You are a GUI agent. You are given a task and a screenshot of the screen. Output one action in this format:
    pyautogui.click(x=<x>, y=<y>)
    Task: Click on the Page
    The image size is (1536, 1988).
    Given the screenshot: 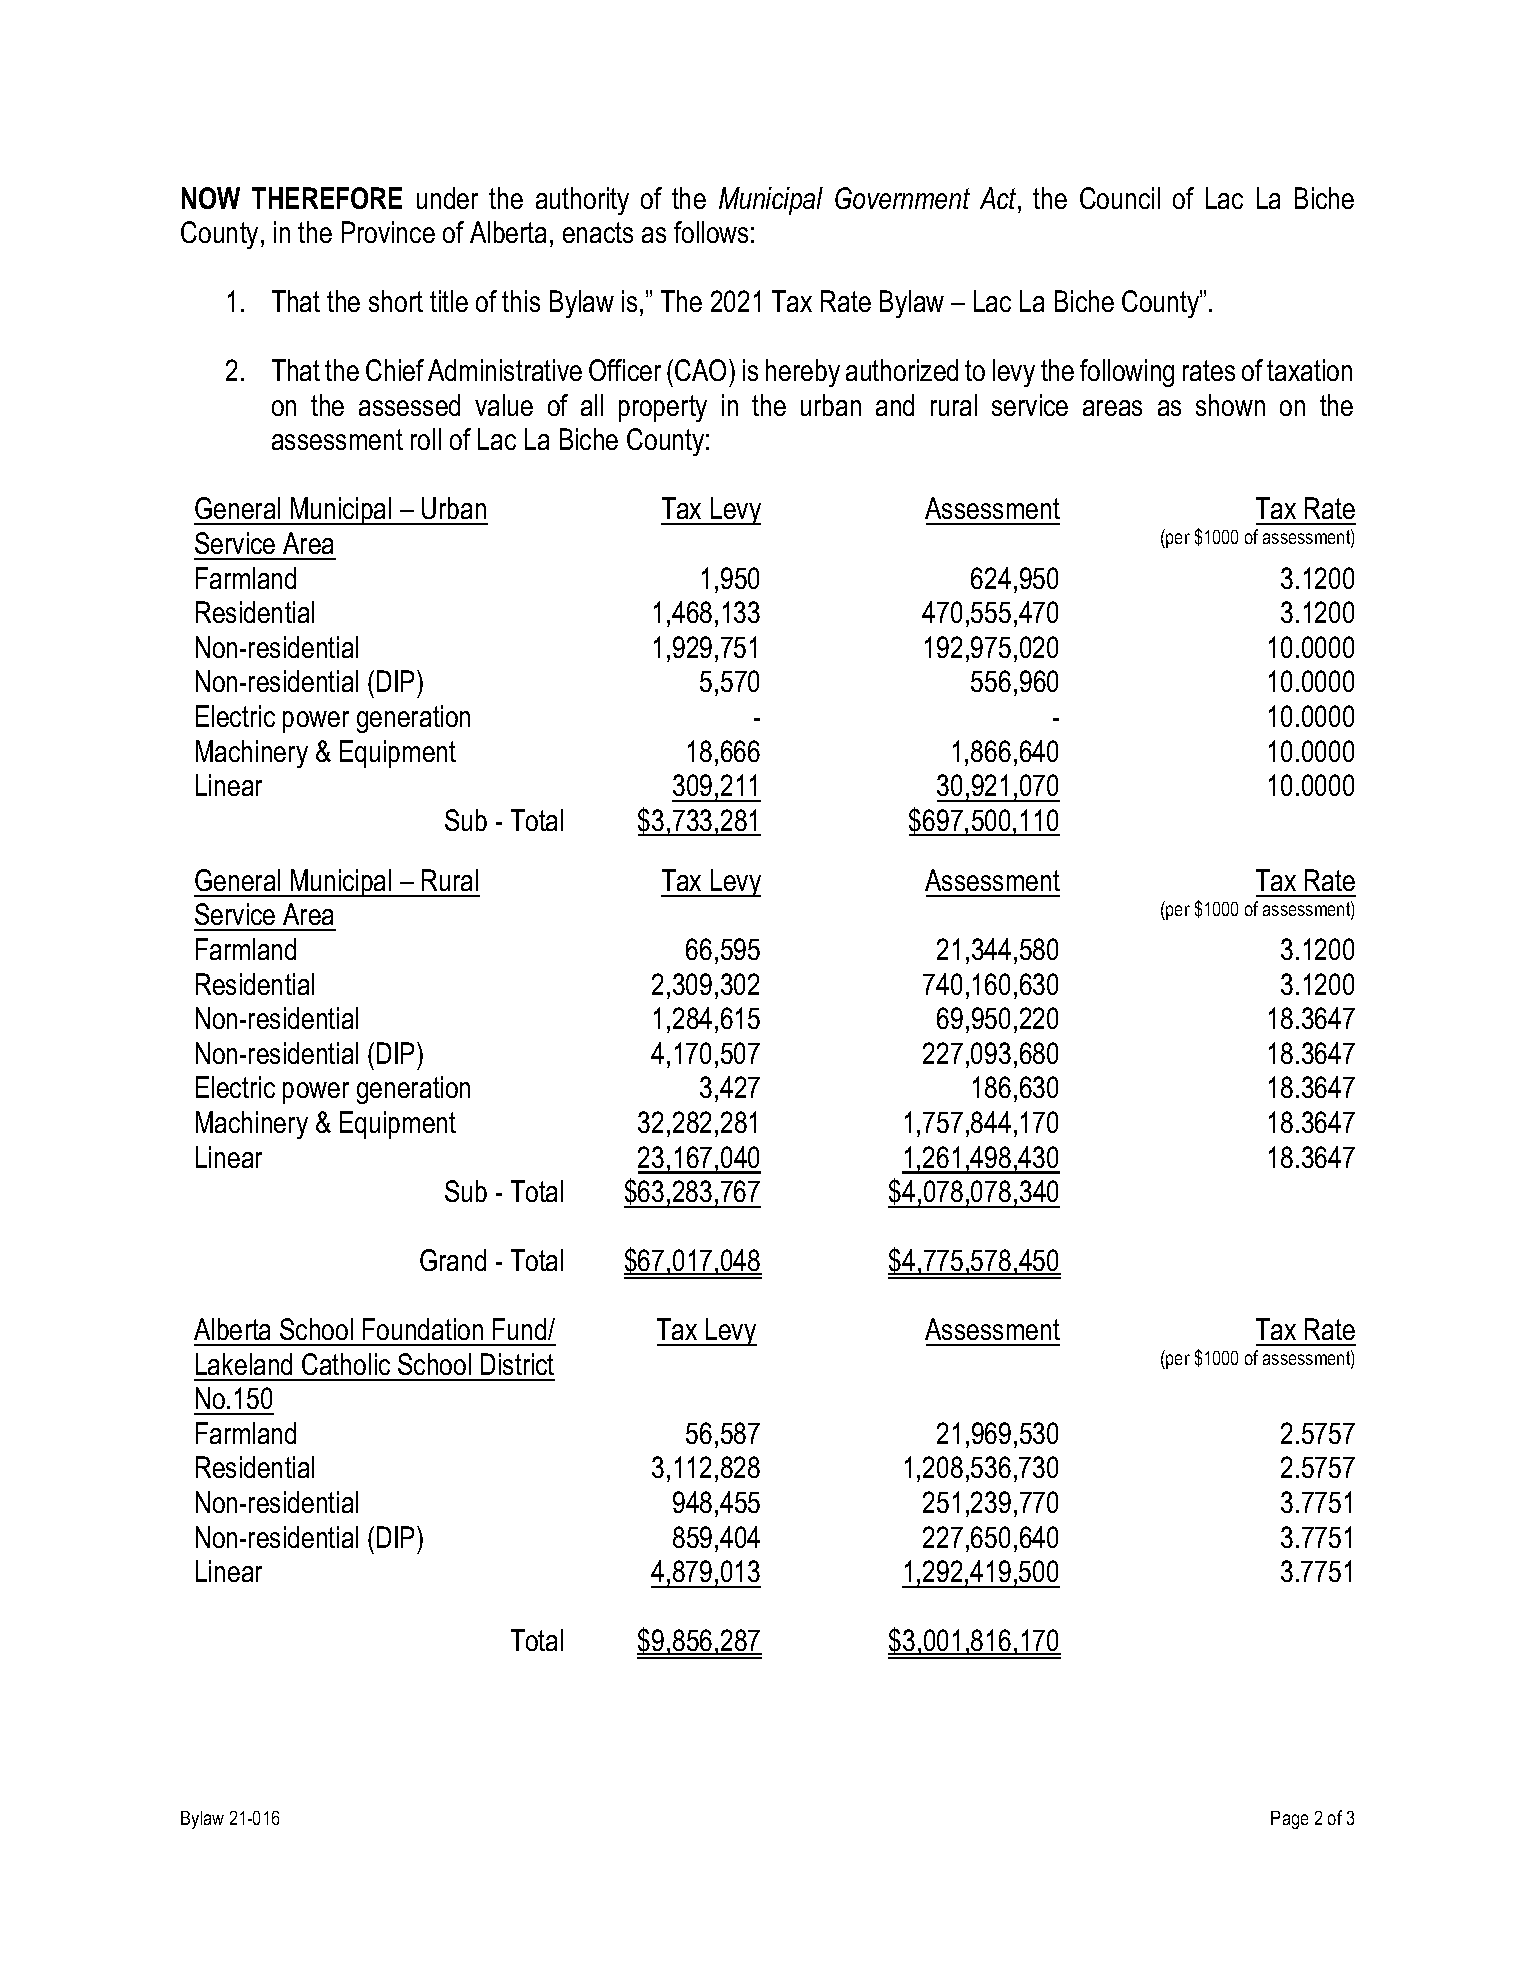 What is the action you would take?
    pyautogui.click(x=1289, y=1820)
